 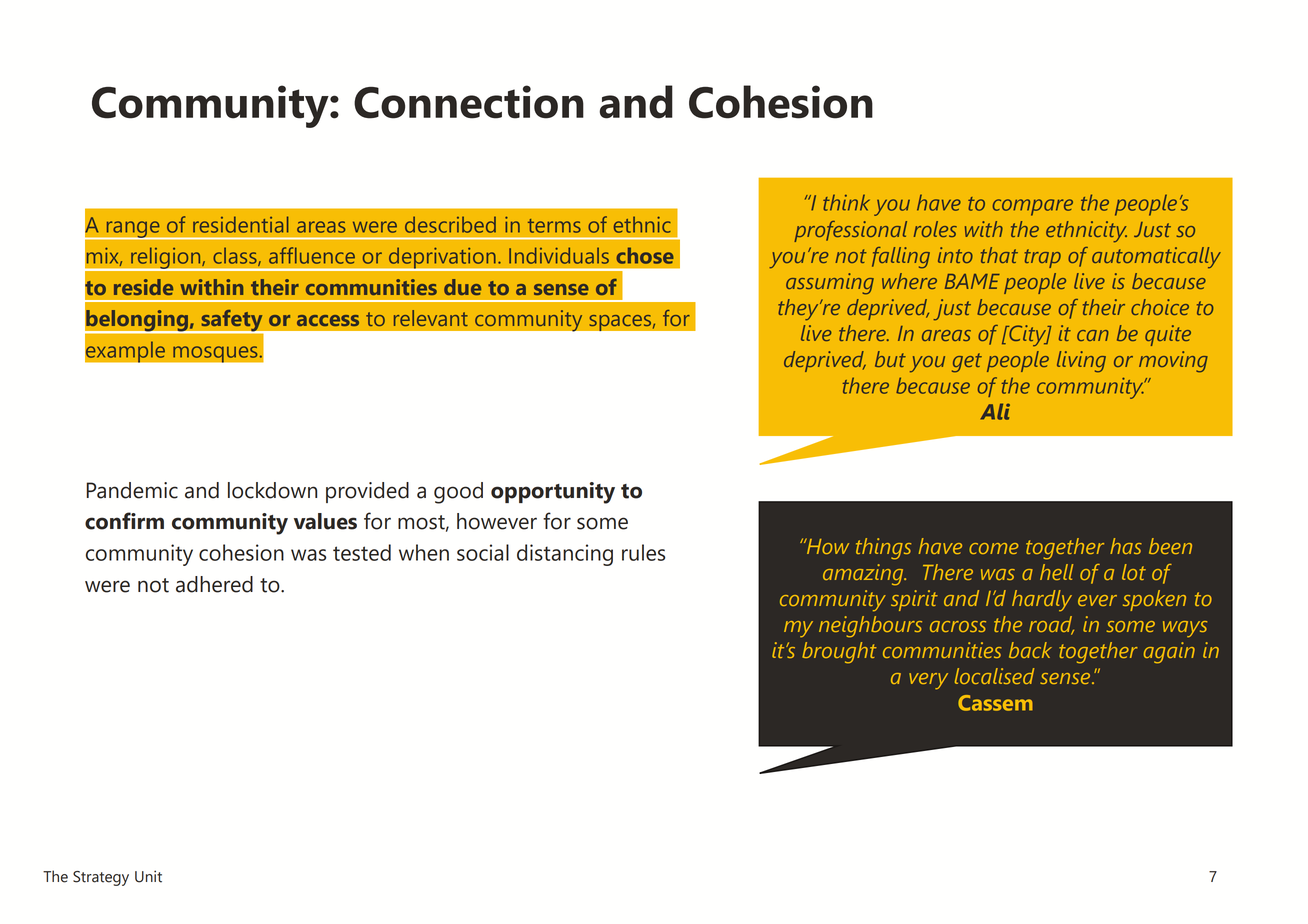 What do you see at coordinates (839, 653) in the screenshot?
I see `brought` at bounding box center [839, 653].
